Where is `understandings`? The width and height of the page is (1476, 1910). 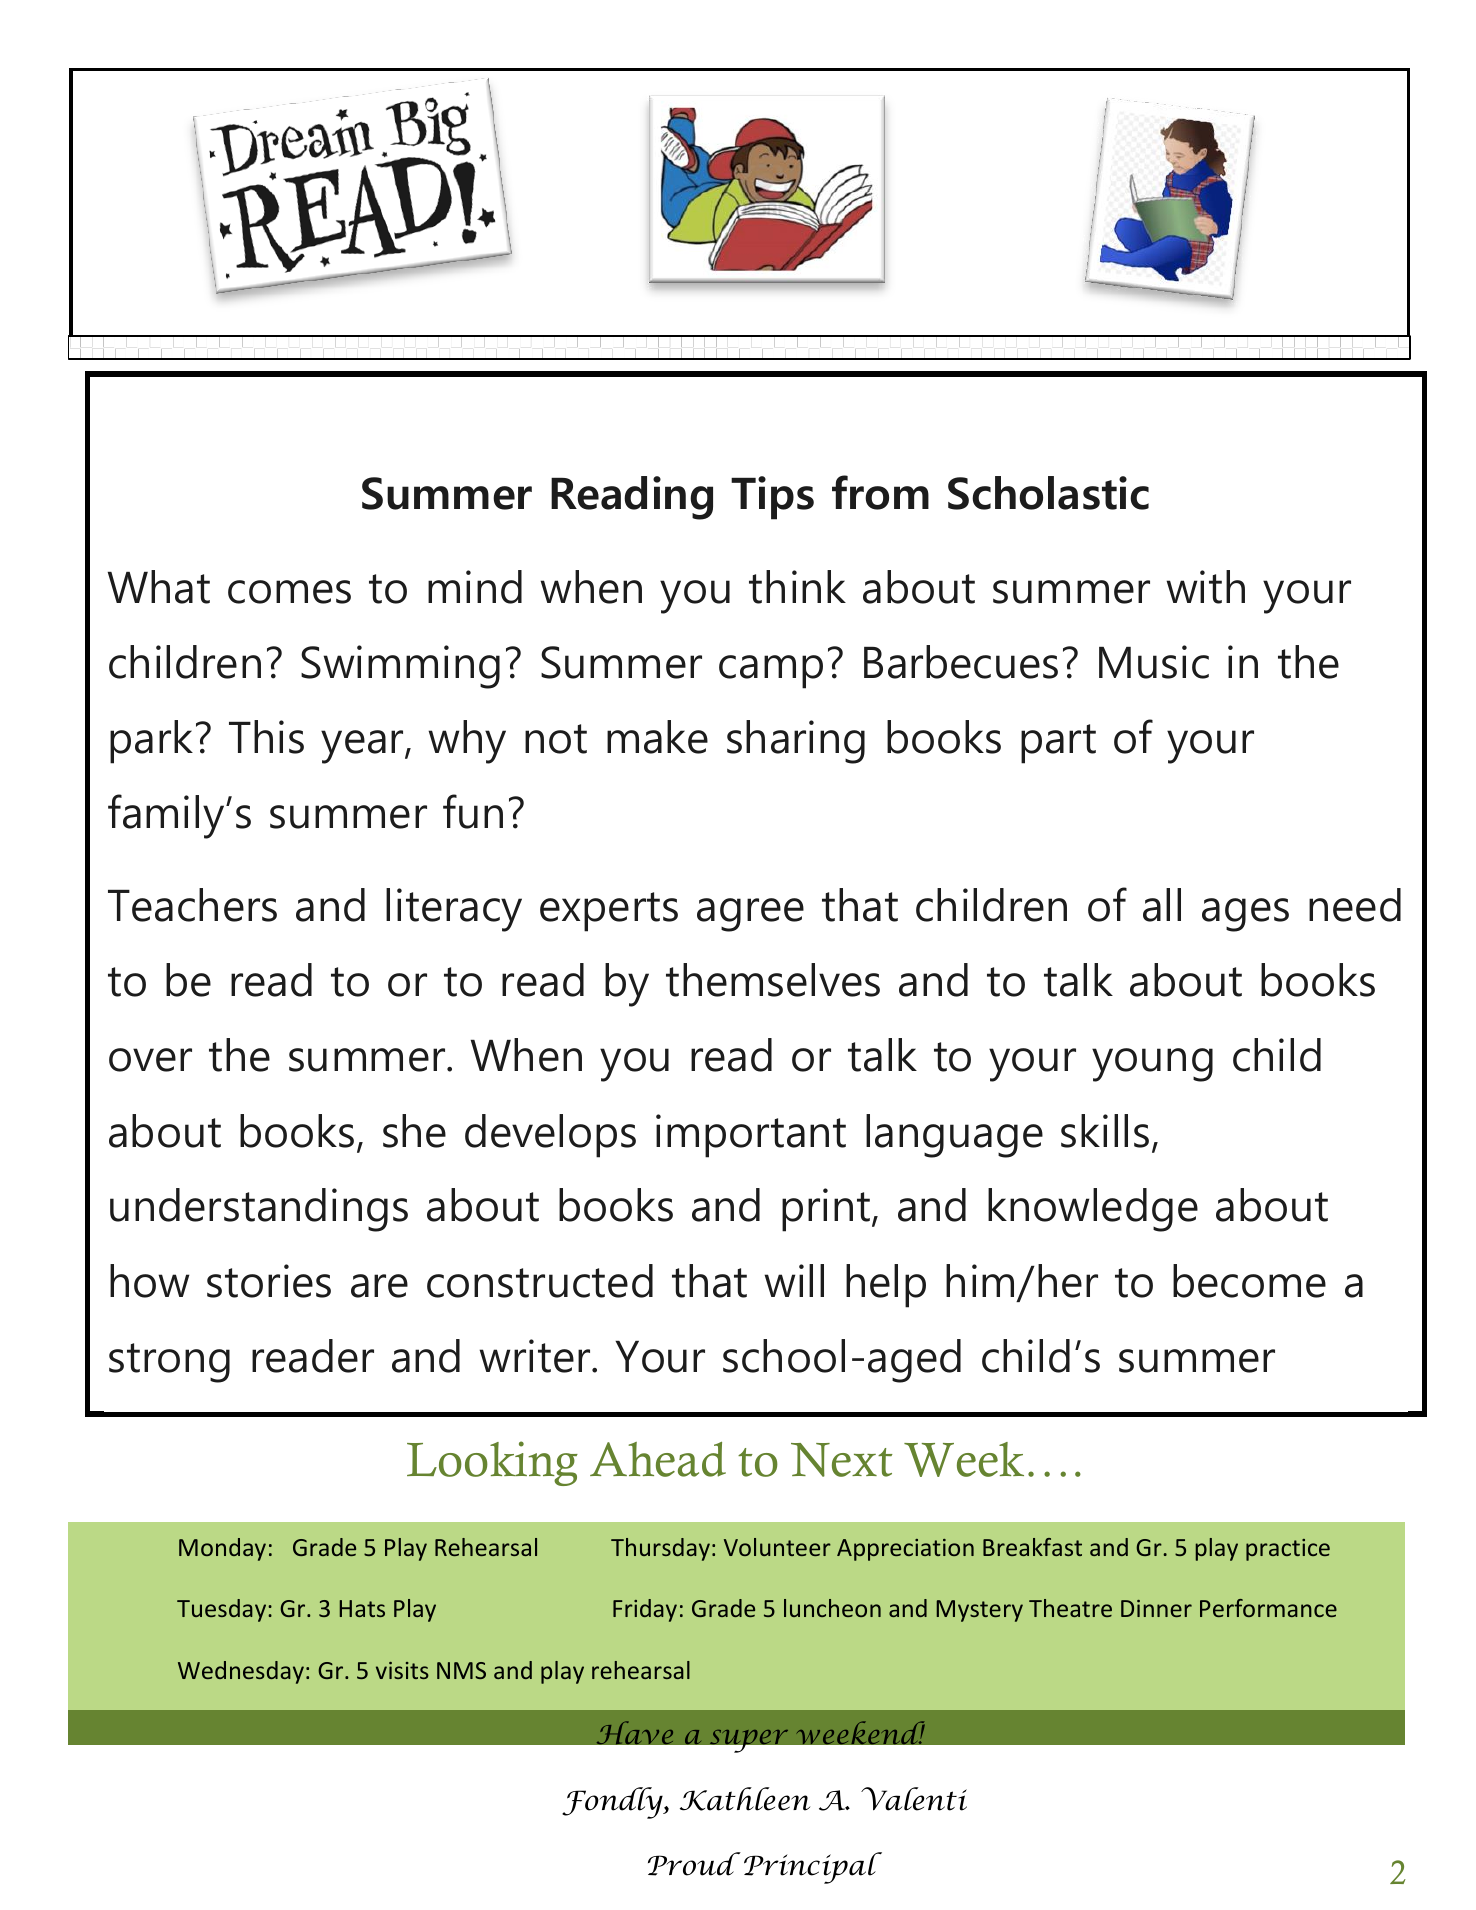 understandings is located at coordinates (259, 1210).
